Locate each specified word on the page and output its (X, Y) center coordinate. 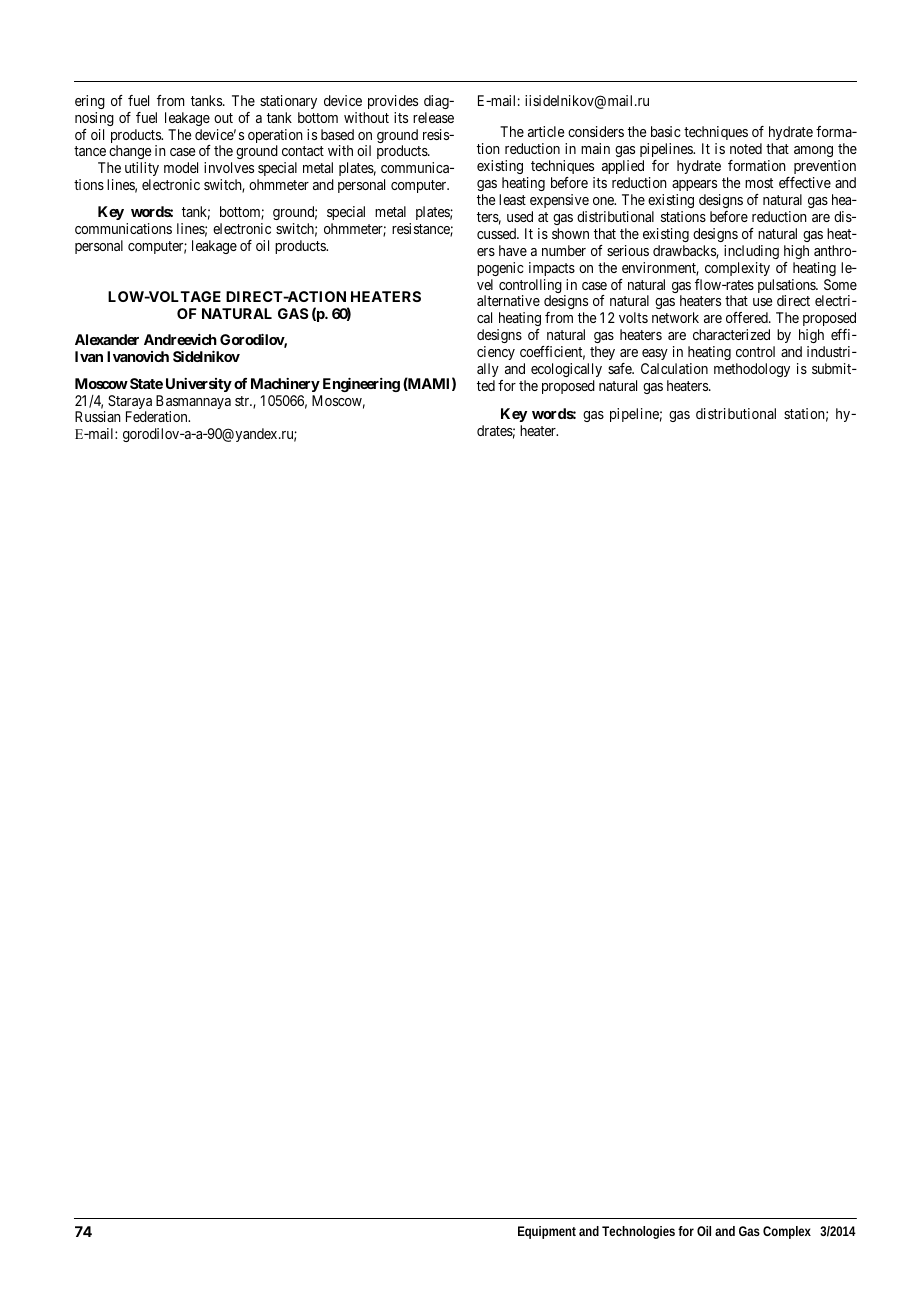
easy (655, 354)
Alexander (107, 339)
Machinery (285, 385)
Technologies (638, 1232)
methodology (752, 370)
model (181, 167)
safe (621, 368)
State (146, 383)
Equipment (547, 1232)
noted (746, 148)
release (433, 117)
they (602, 353)
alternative (508, 300)
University (199, 385)
